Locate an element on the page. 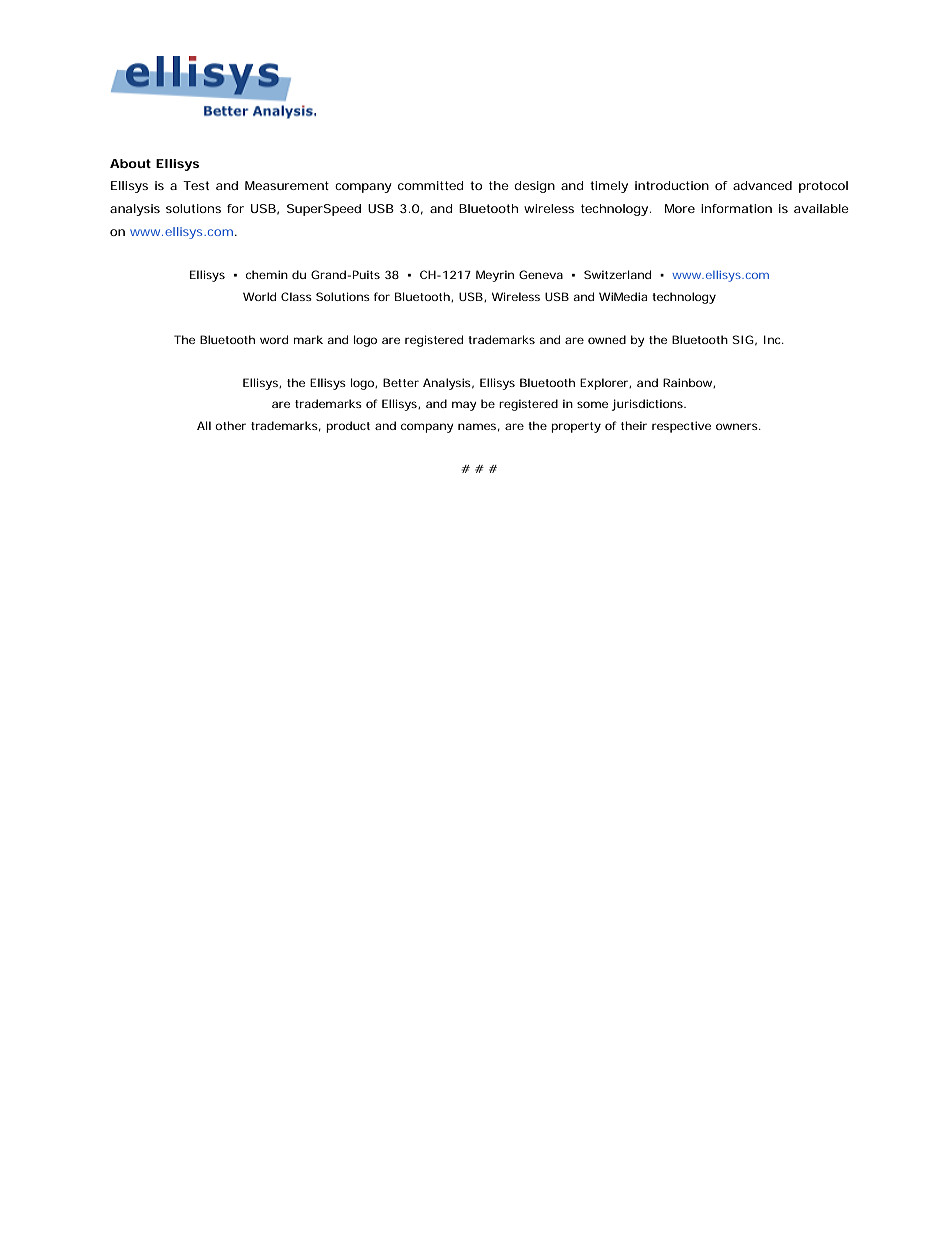 This page has height=1233, width=952. timely is located at coordinates (609, 187).
